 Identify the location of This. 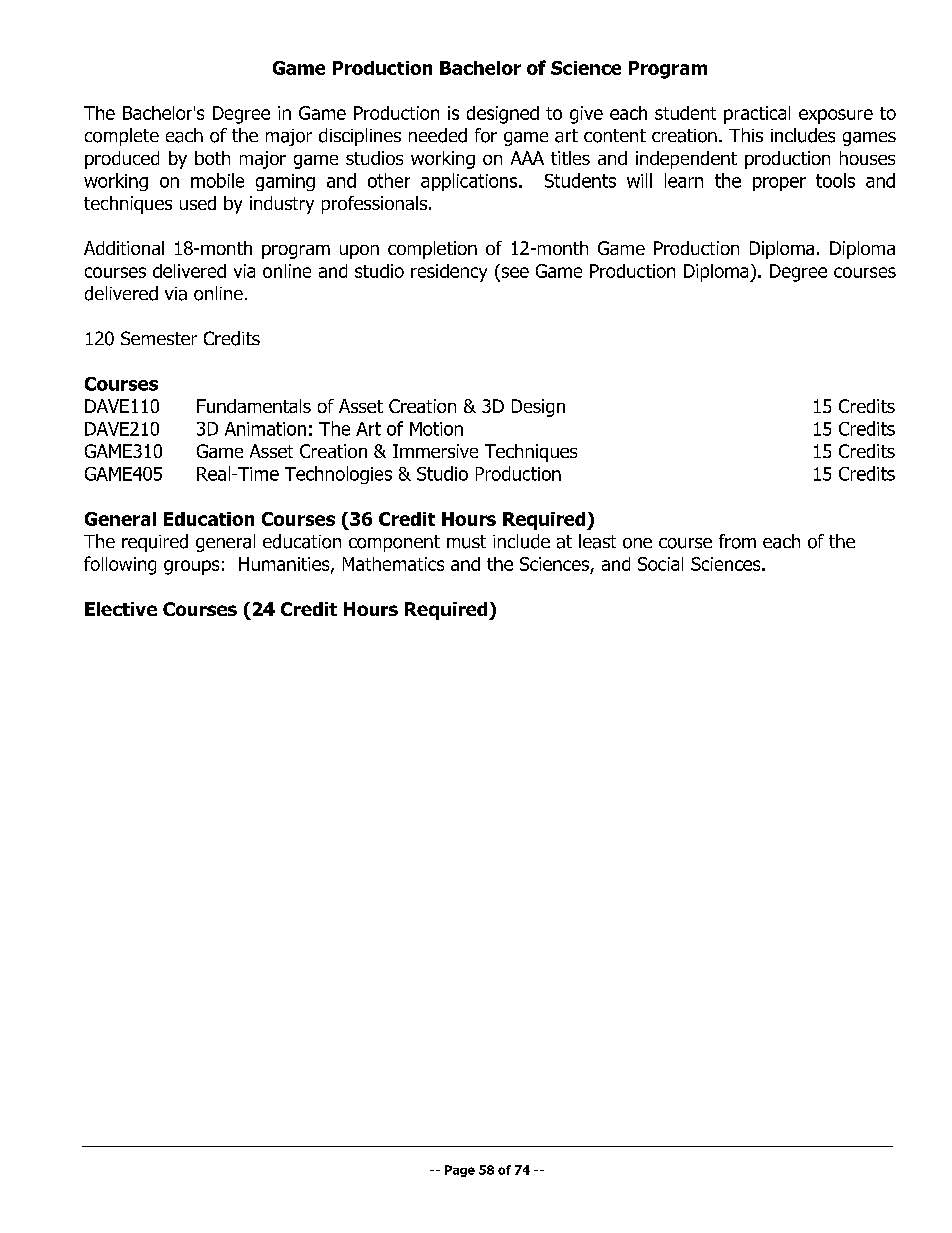
(746, 135).
